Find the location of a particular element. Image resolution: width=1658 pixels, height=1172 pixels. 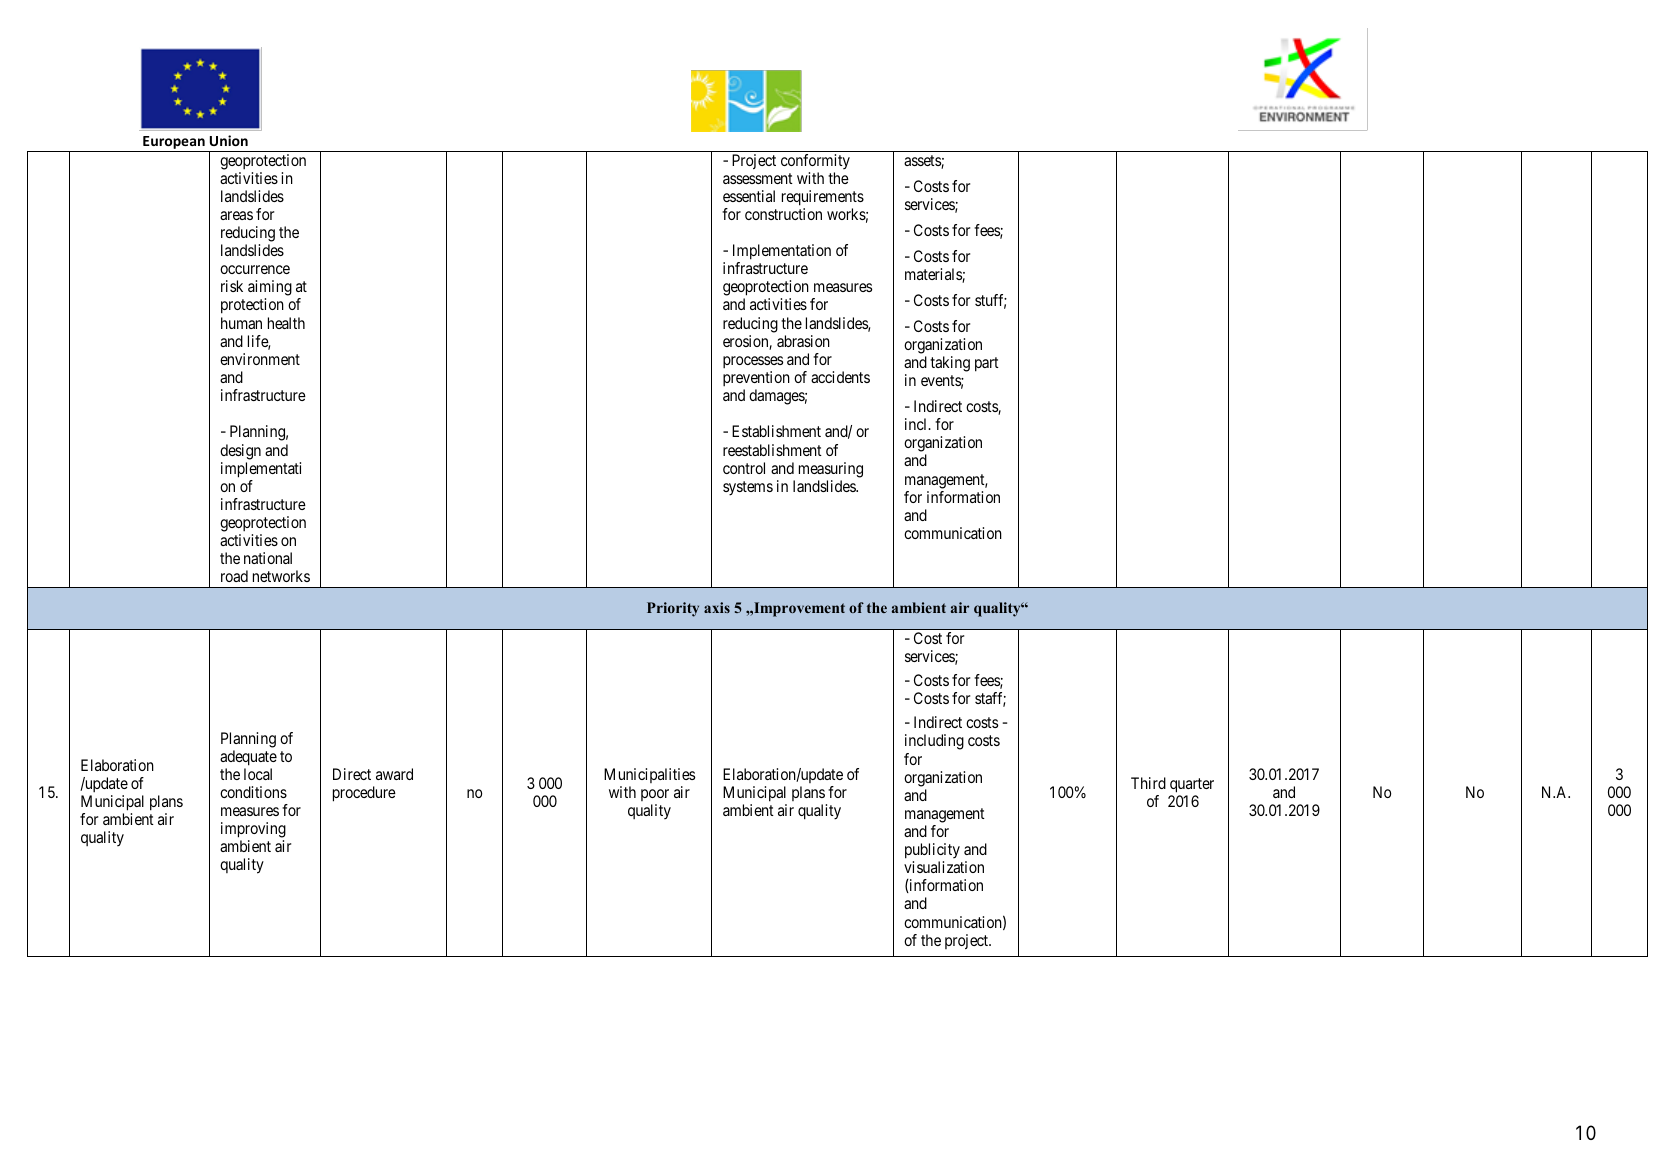

measuring is located at coordinates (831, 470).
